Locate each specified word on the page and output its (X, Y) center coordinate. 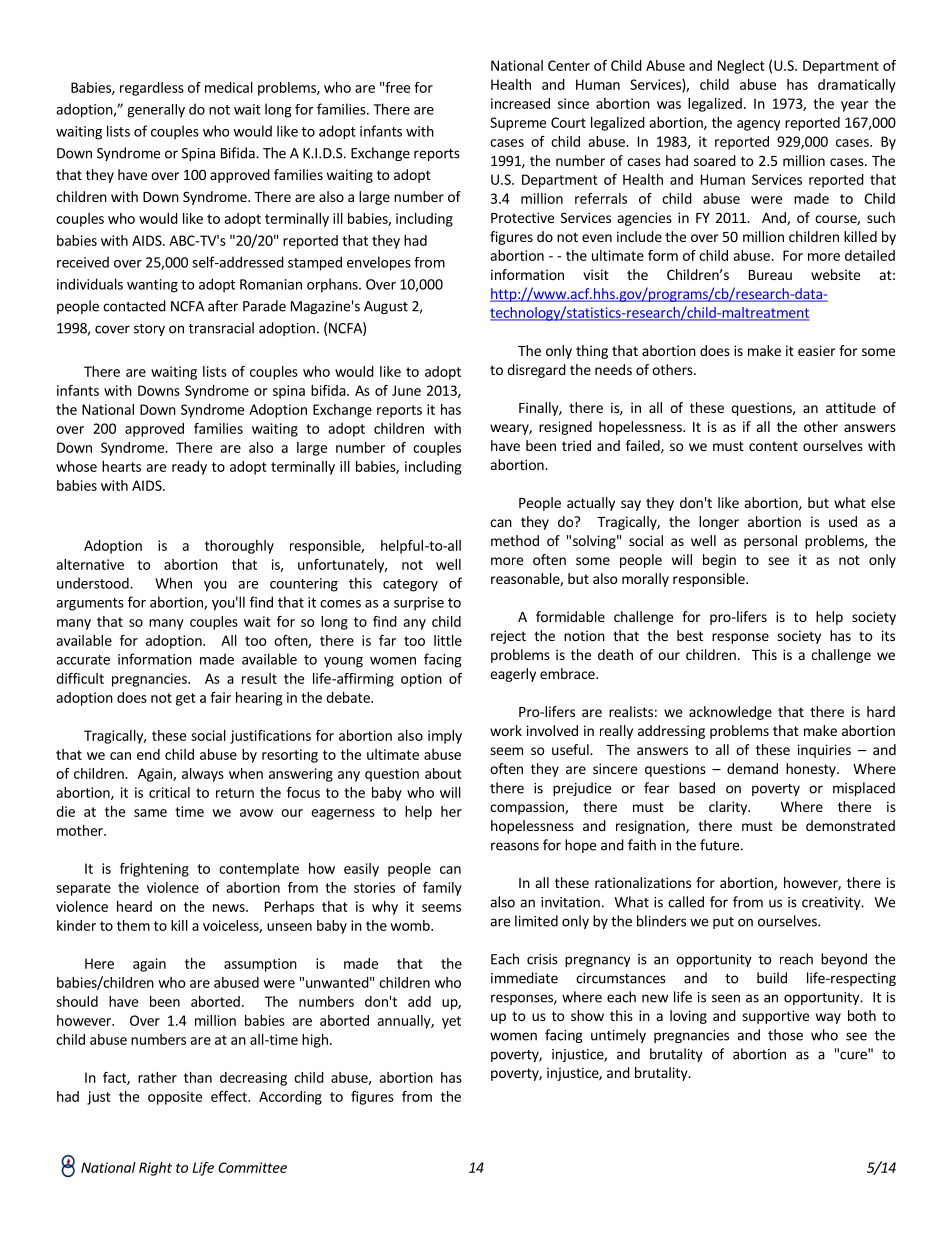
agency (758, 125)
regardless (152, 89)
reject (508, 637)
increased (520, 103)
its (888, 635)
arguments (90, 604)
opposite (175, 1098)
